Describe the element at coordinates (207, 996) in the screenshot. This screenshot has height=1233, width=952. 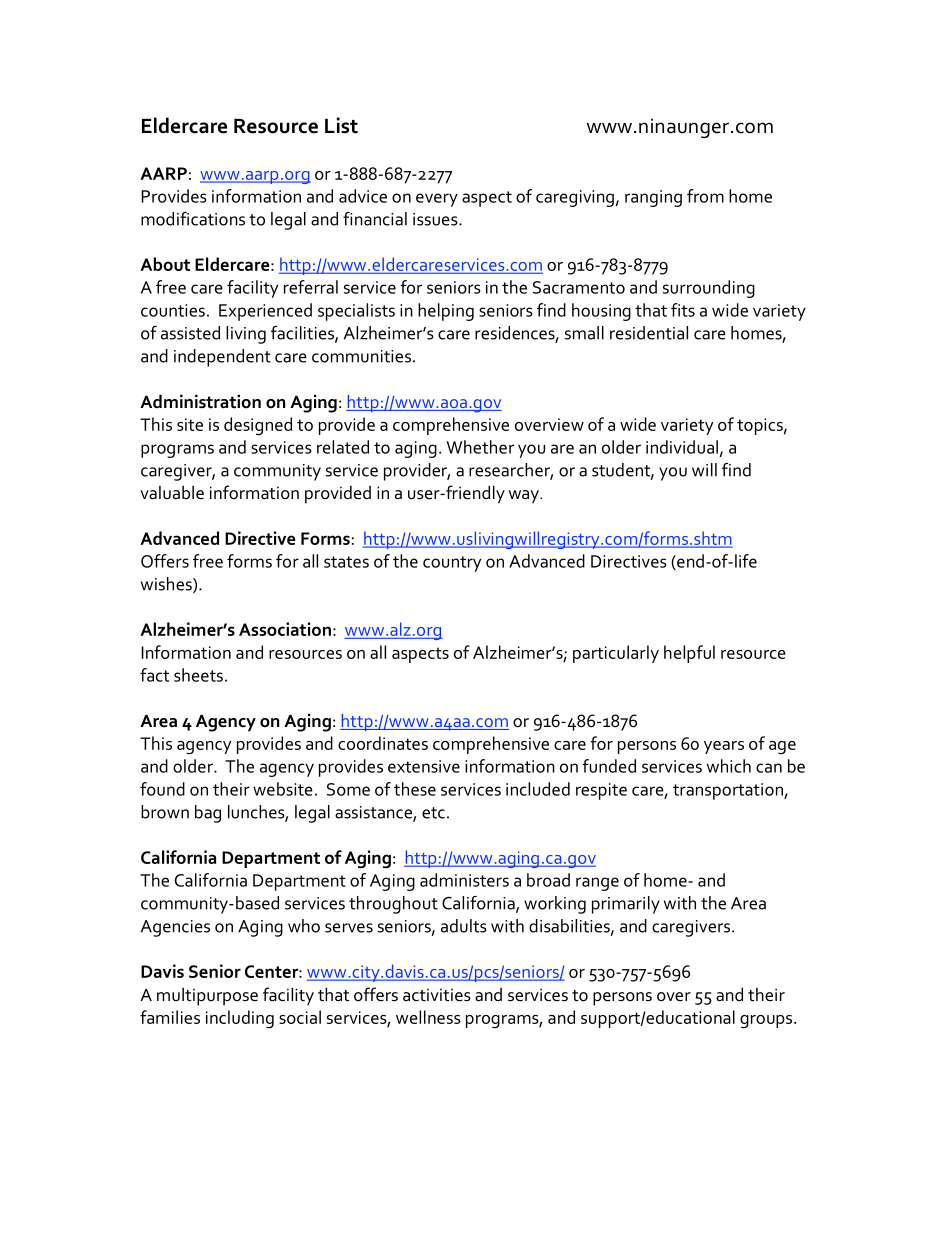
I see `multipurpose` at that location.
